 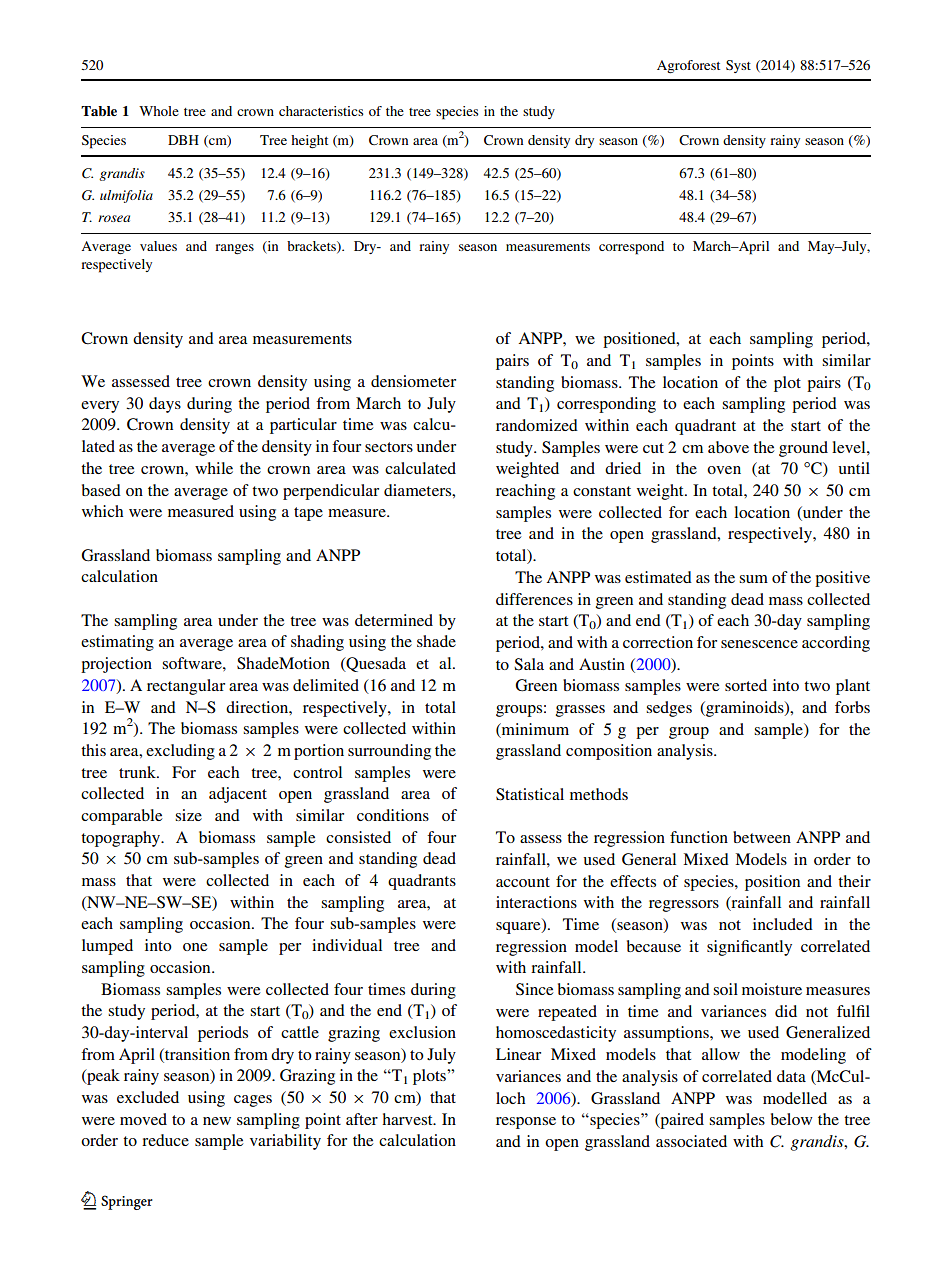 I want to click on sorted, so click(x=746, y=685).
